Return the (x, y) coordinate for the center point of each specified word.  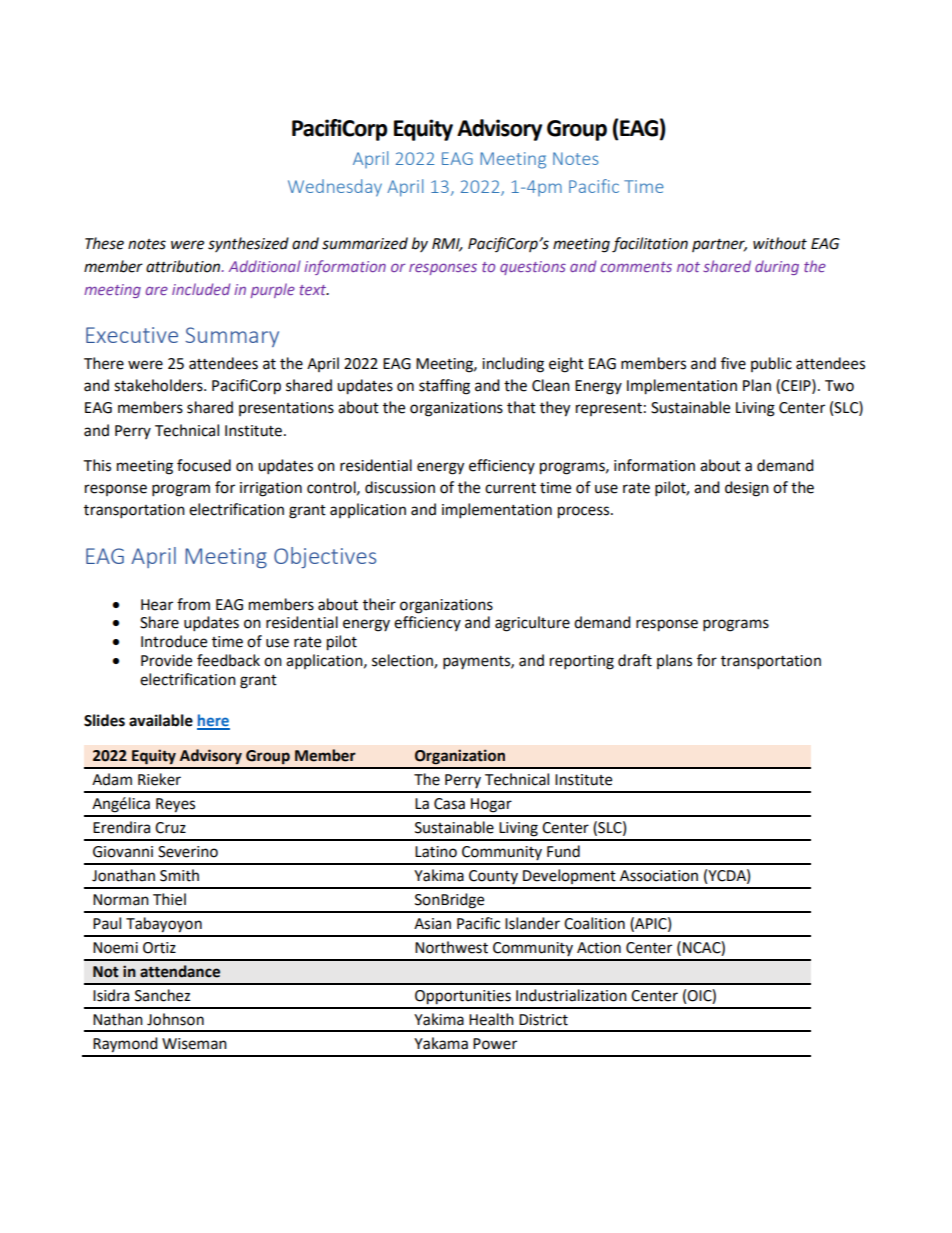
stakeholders (159, 385)
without (780, 243)
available (161, 720)
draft (635, 660)
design (747, 489)
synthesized (248, 244)
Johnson (175, 1019)
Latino (436, 852)
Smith (179, 875)
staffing (444, 387)
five (733, 363)
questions (533, 268)
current (510, 488)
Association (659, 876)
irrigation (271, 489)
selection (403, 661)
